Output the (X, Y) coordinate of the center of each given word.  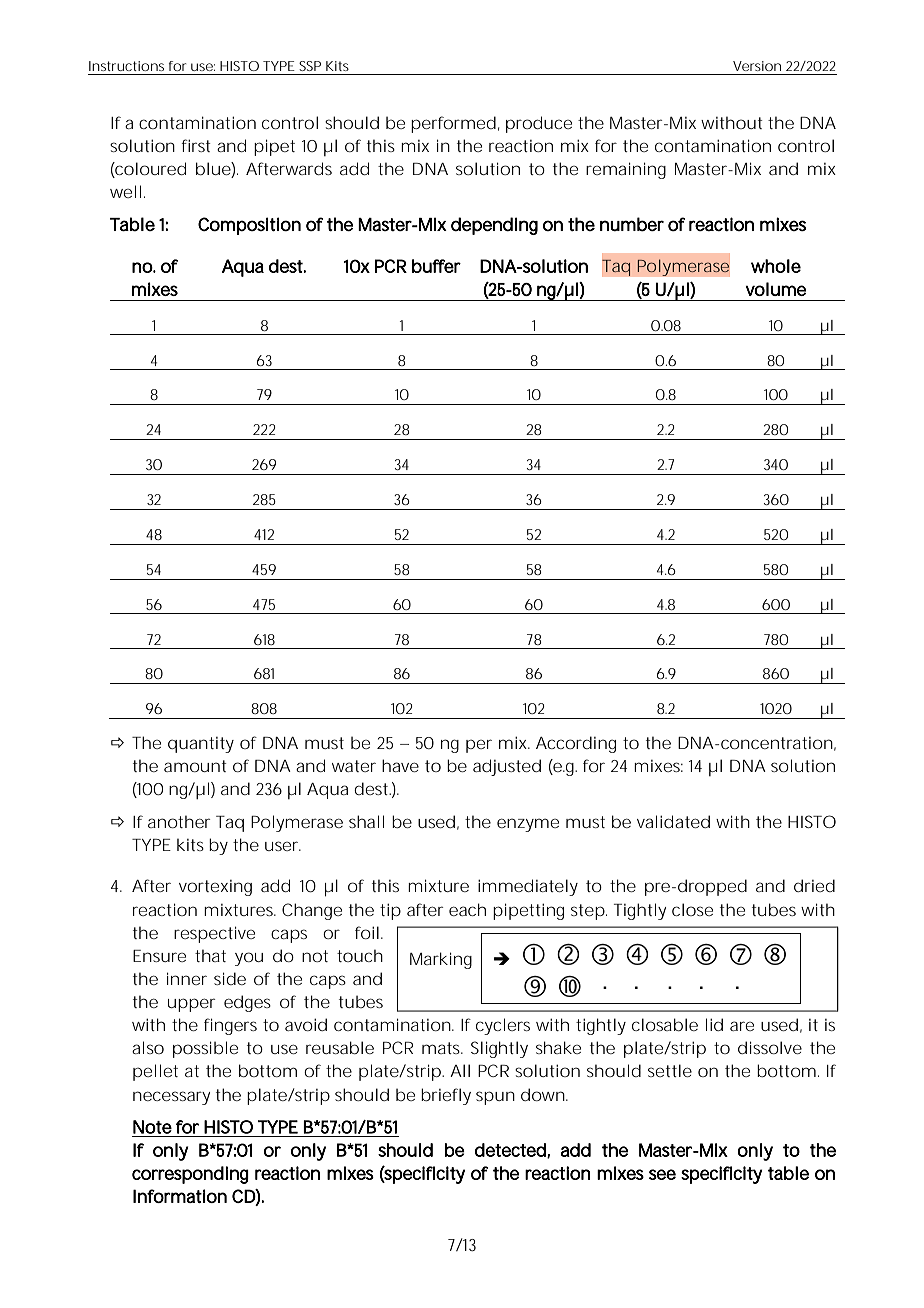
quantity (201, 745)
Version (757, 66)
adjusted (507, 767)
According (576, 744)
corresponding (190, 1175)
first (196, 145)
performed (453, 124)
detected (510, 1150)
